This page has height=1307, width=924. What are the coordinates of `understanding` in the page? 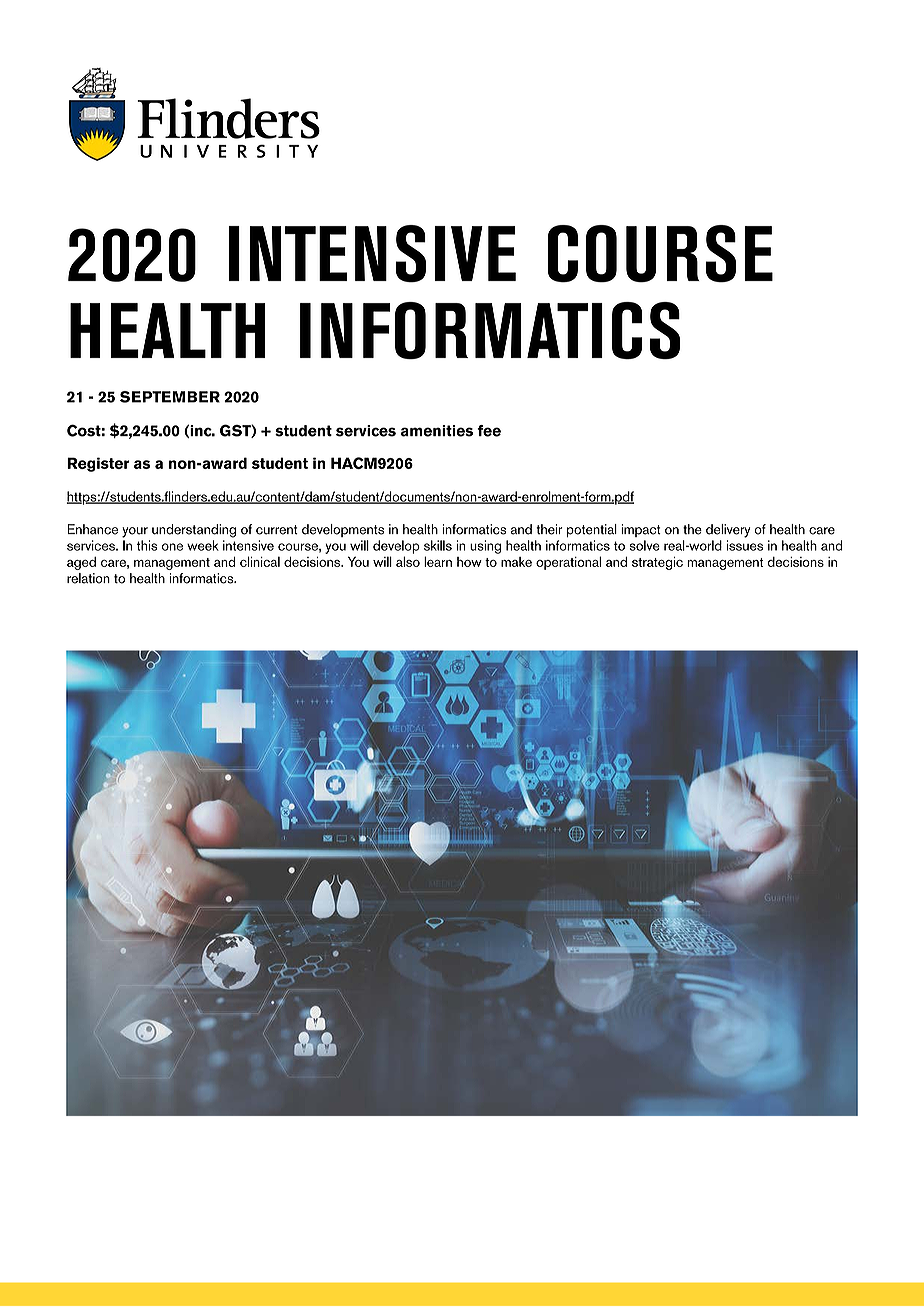 It's located at (194, 531).
